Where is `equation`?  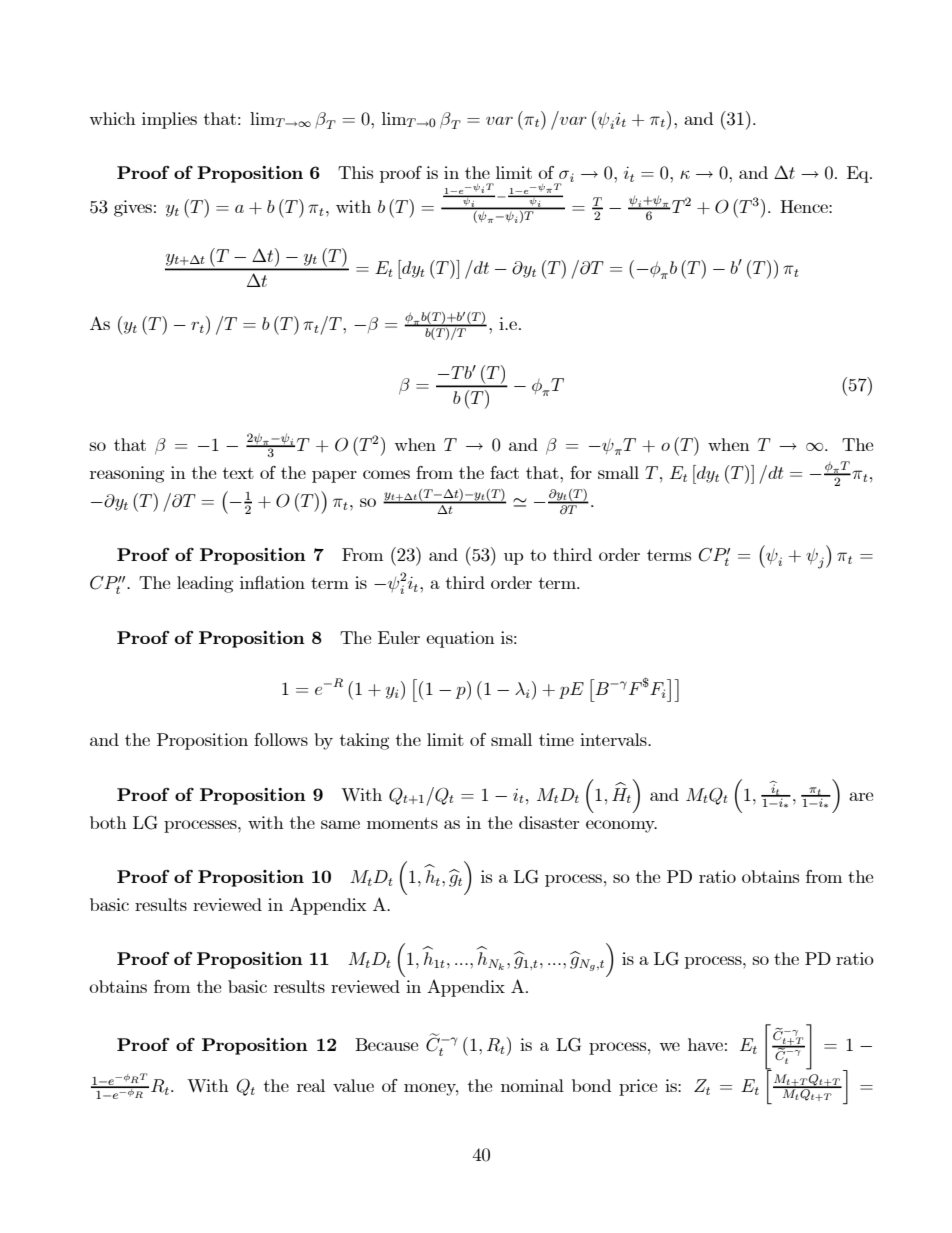 equation is located at coordinates (460, 639).
